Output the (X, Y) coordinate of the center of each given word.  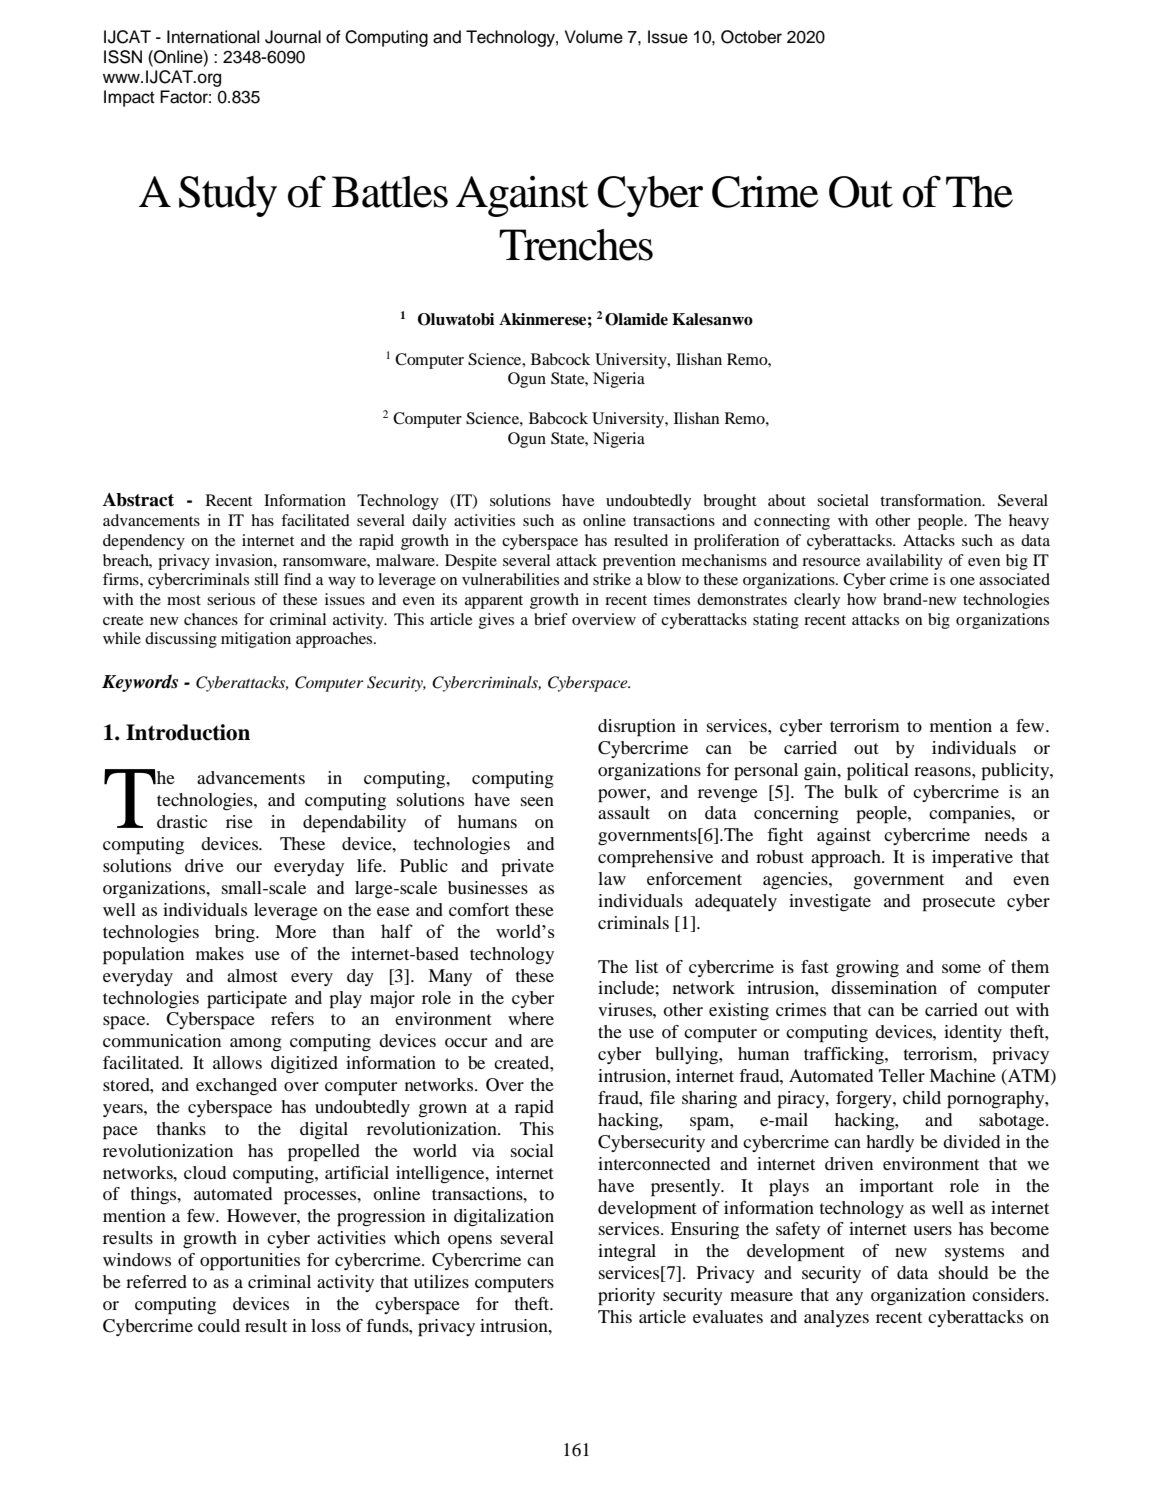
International (213, 37)
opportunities (250, 1262)
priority (626, 1297)
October (751, 37)
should (963, 1272)
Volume (594, 37)
